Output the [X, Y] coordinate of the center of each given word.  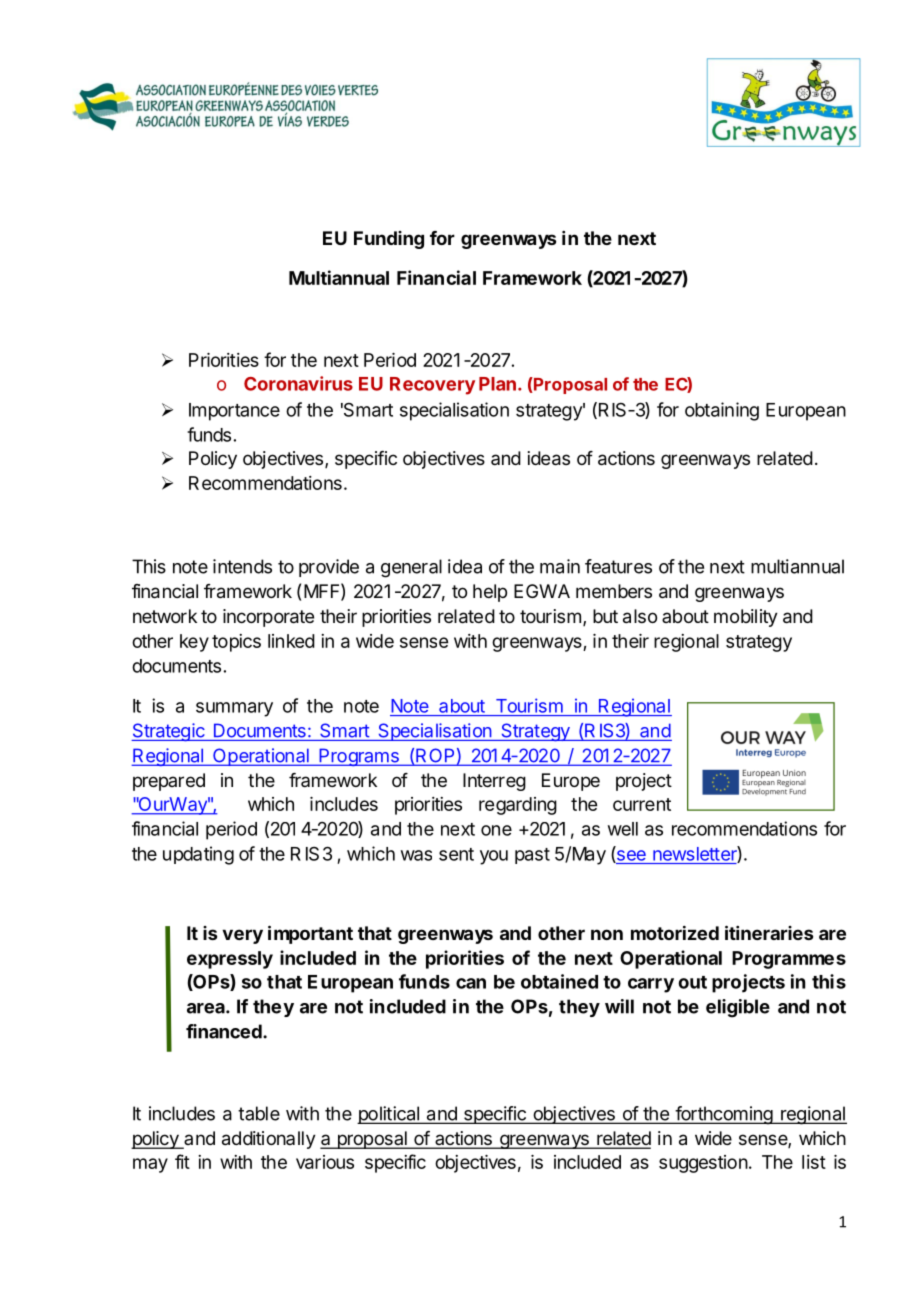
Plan [497, 384]
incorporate [268, 618]
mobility [746, 618]
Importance [234, 412]
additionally [269, 1140]
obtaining [722, 411]
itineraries [769, 932]
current [642, 804]
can [471, 983]
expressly [230, 960]
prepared [169, 782]
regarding [518, 806]
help [490, 593]
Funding [389, 240]
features [618, 566]
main [560, 566]
